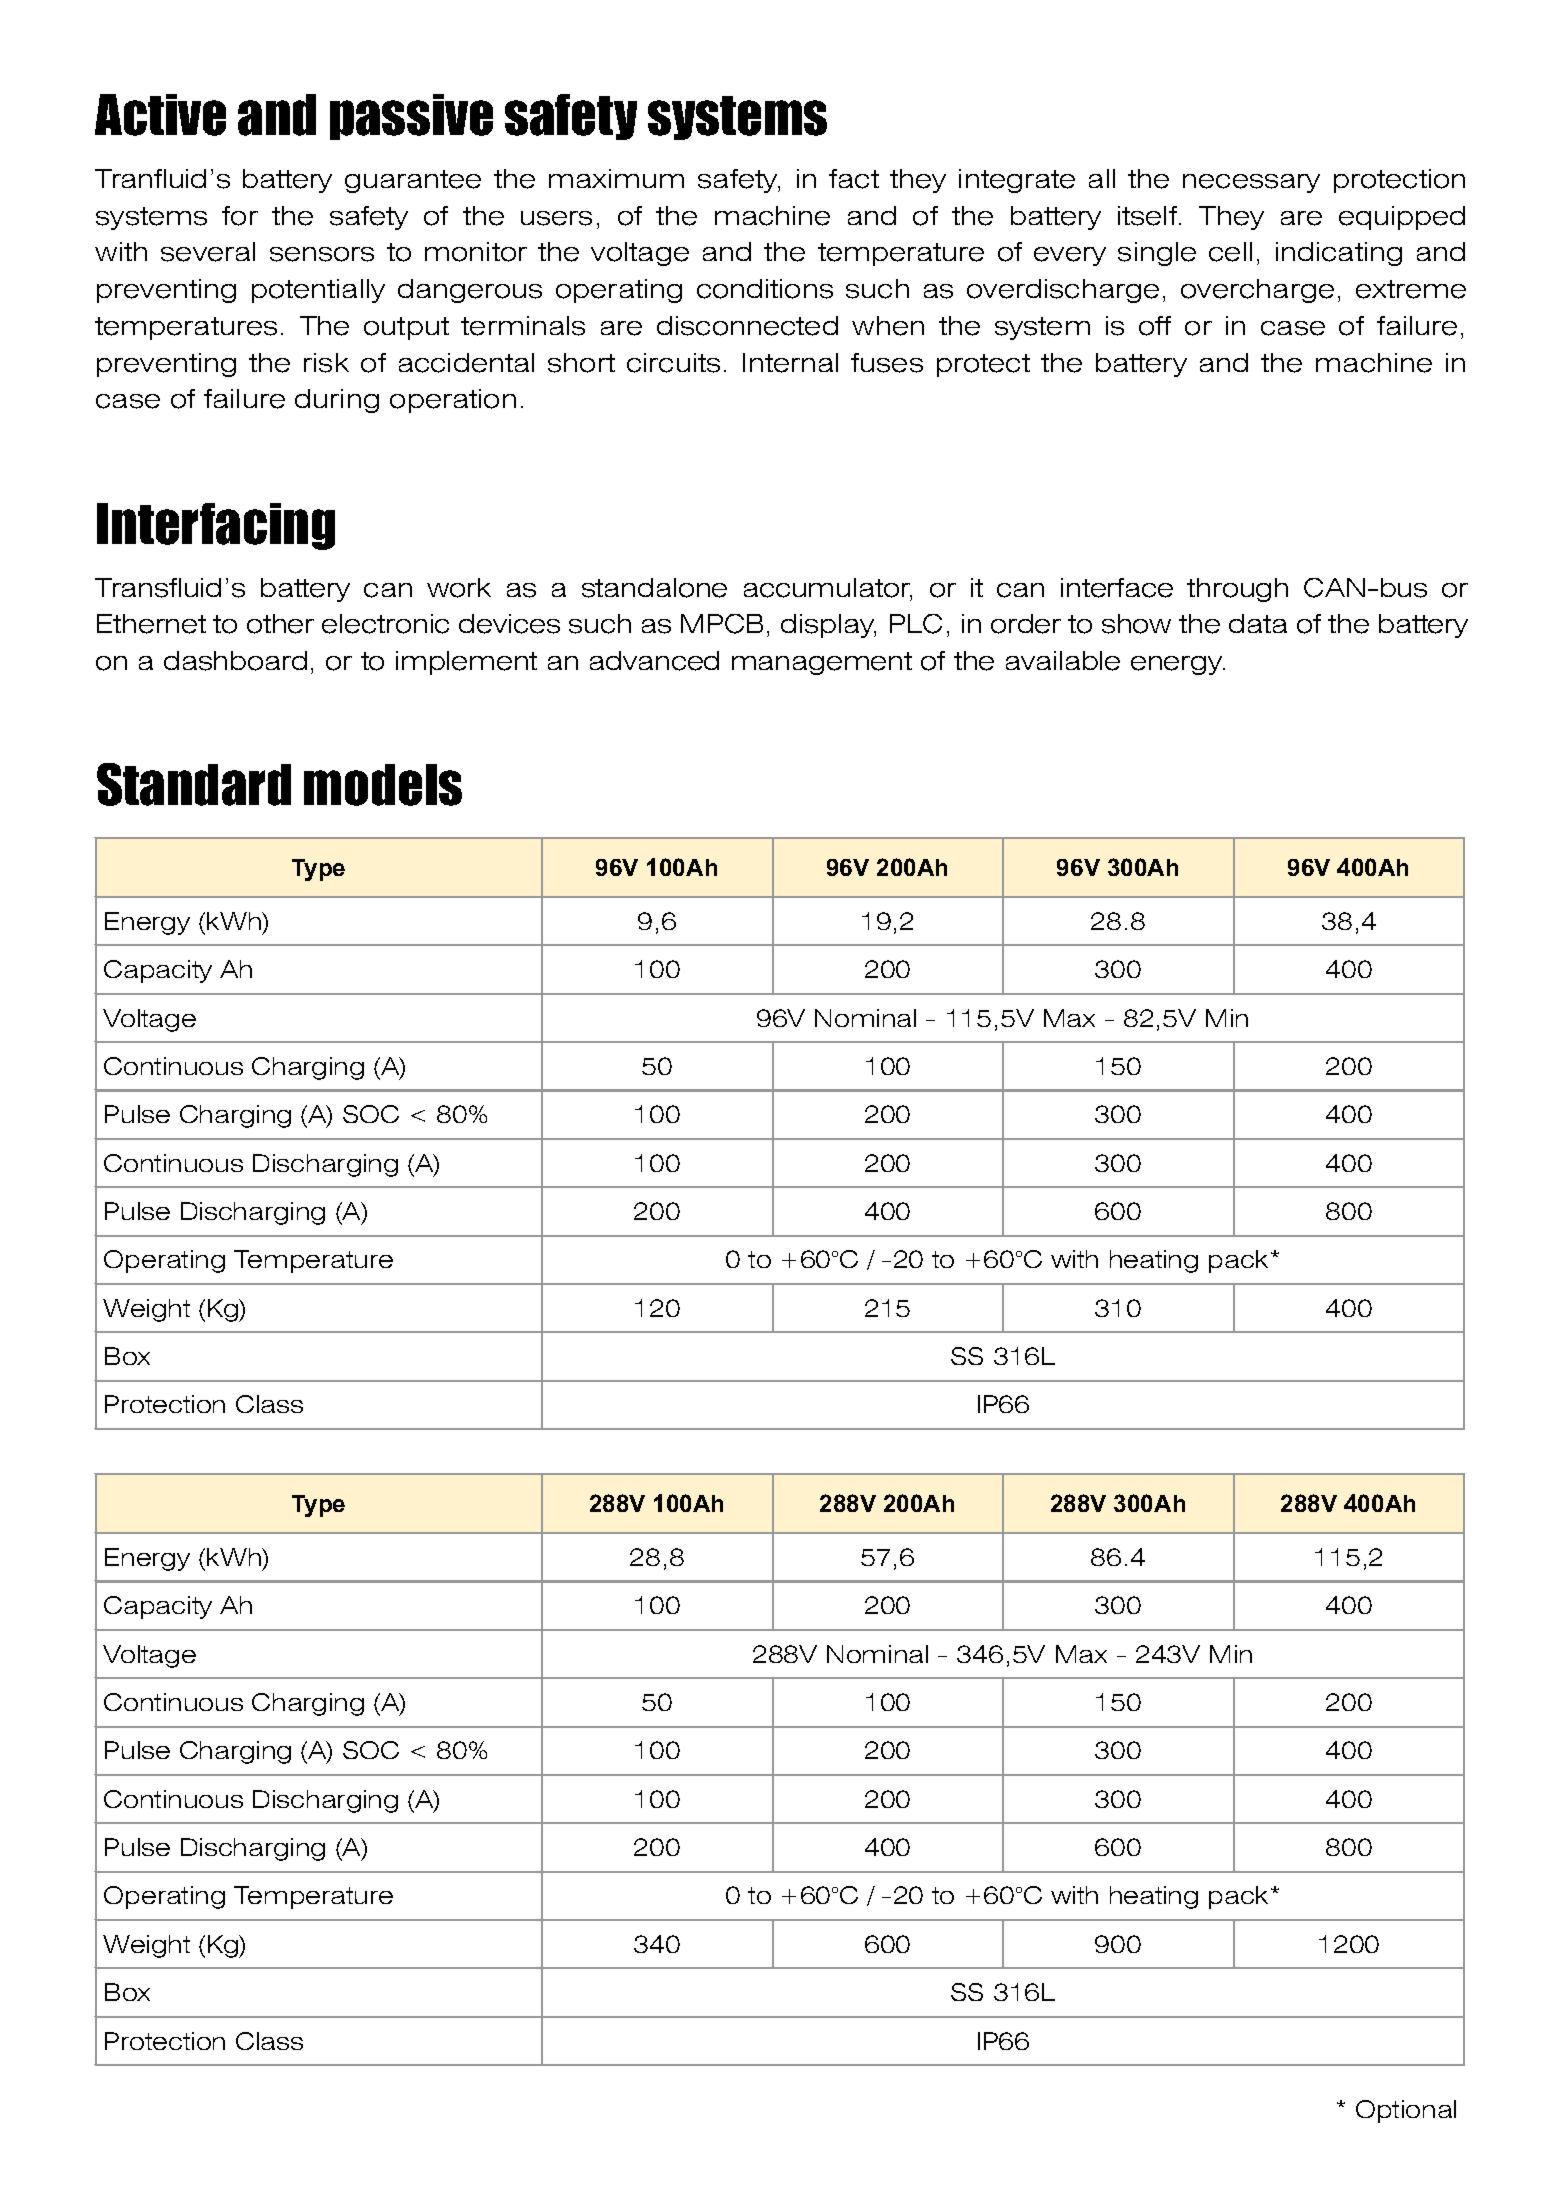 The height and width of the page is (2209, 1562). I want to click on models, so click(383, 785).
